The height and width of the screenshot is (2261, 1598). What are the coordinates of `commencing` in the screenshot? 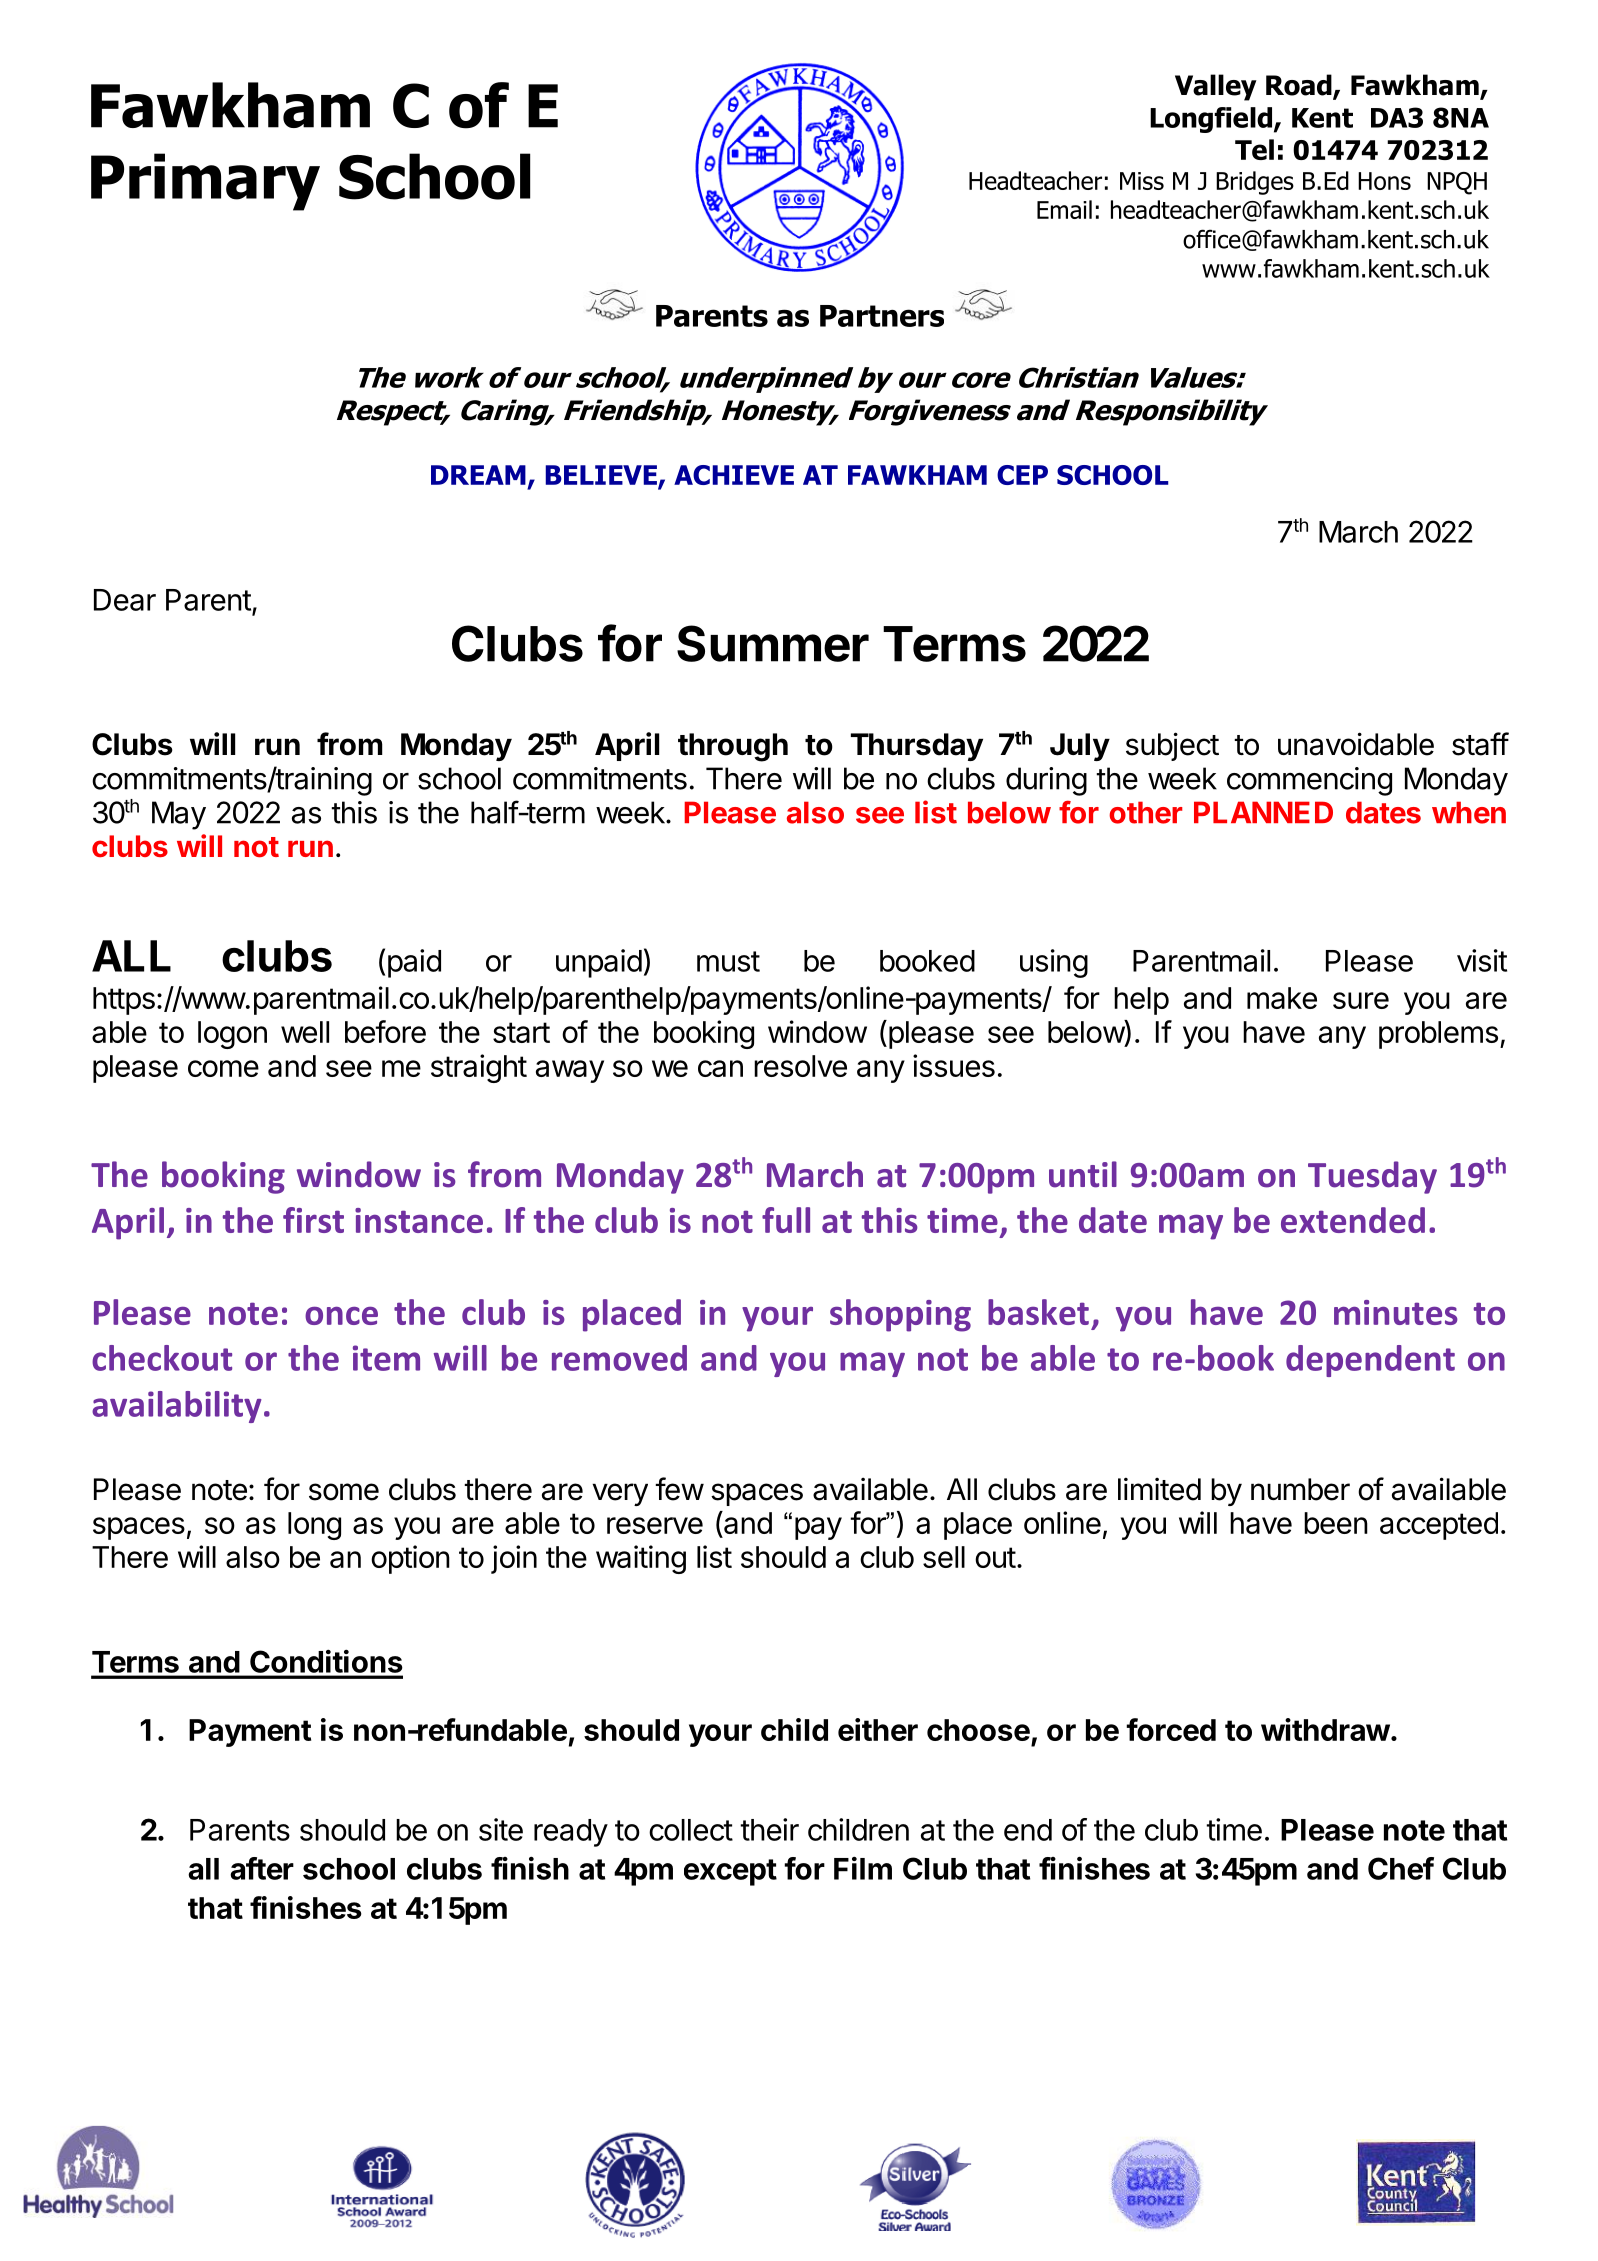 It's located at (1309, 781).
